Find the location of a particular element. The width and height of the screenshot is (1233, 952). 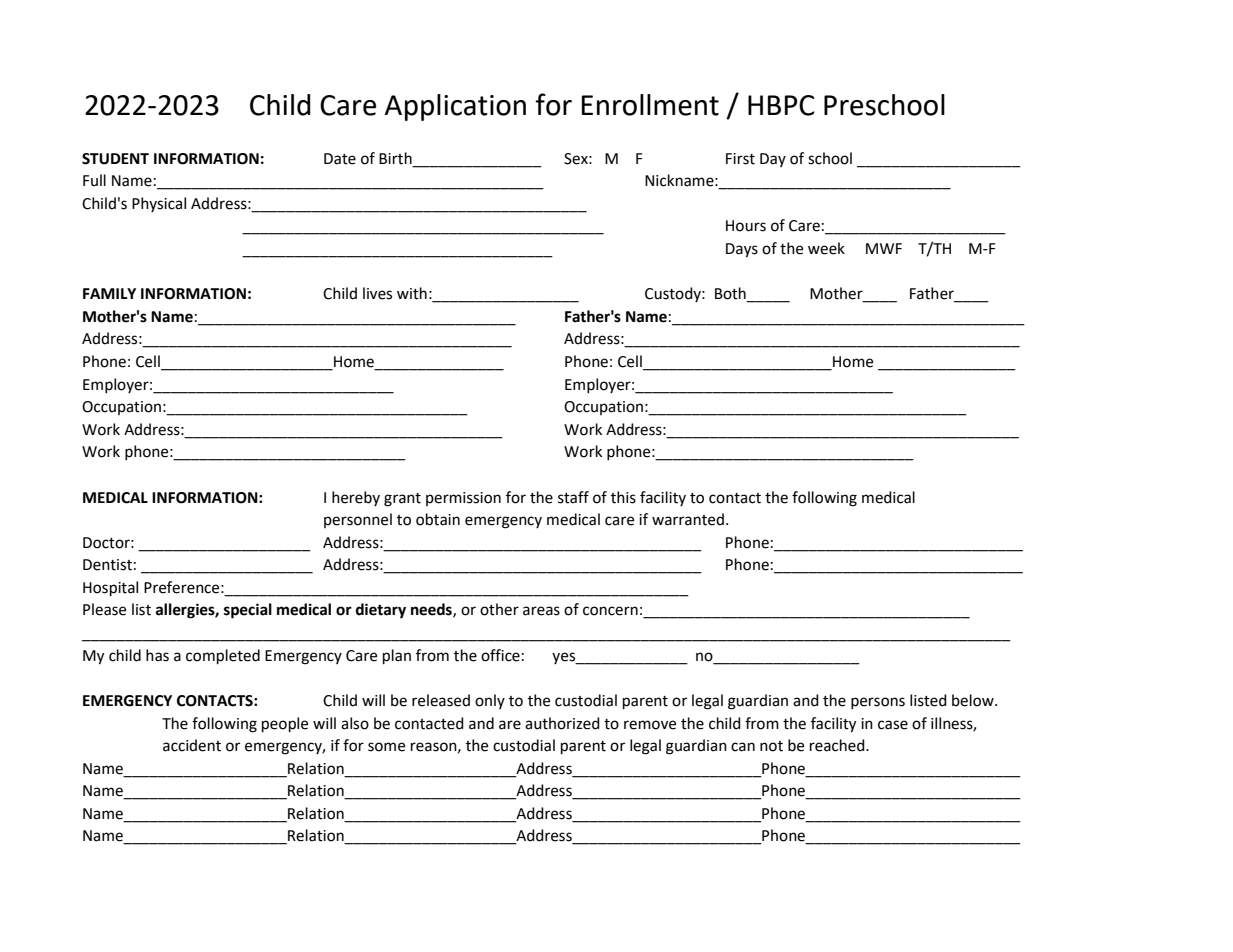

First is located at coordinates (740, 159).
